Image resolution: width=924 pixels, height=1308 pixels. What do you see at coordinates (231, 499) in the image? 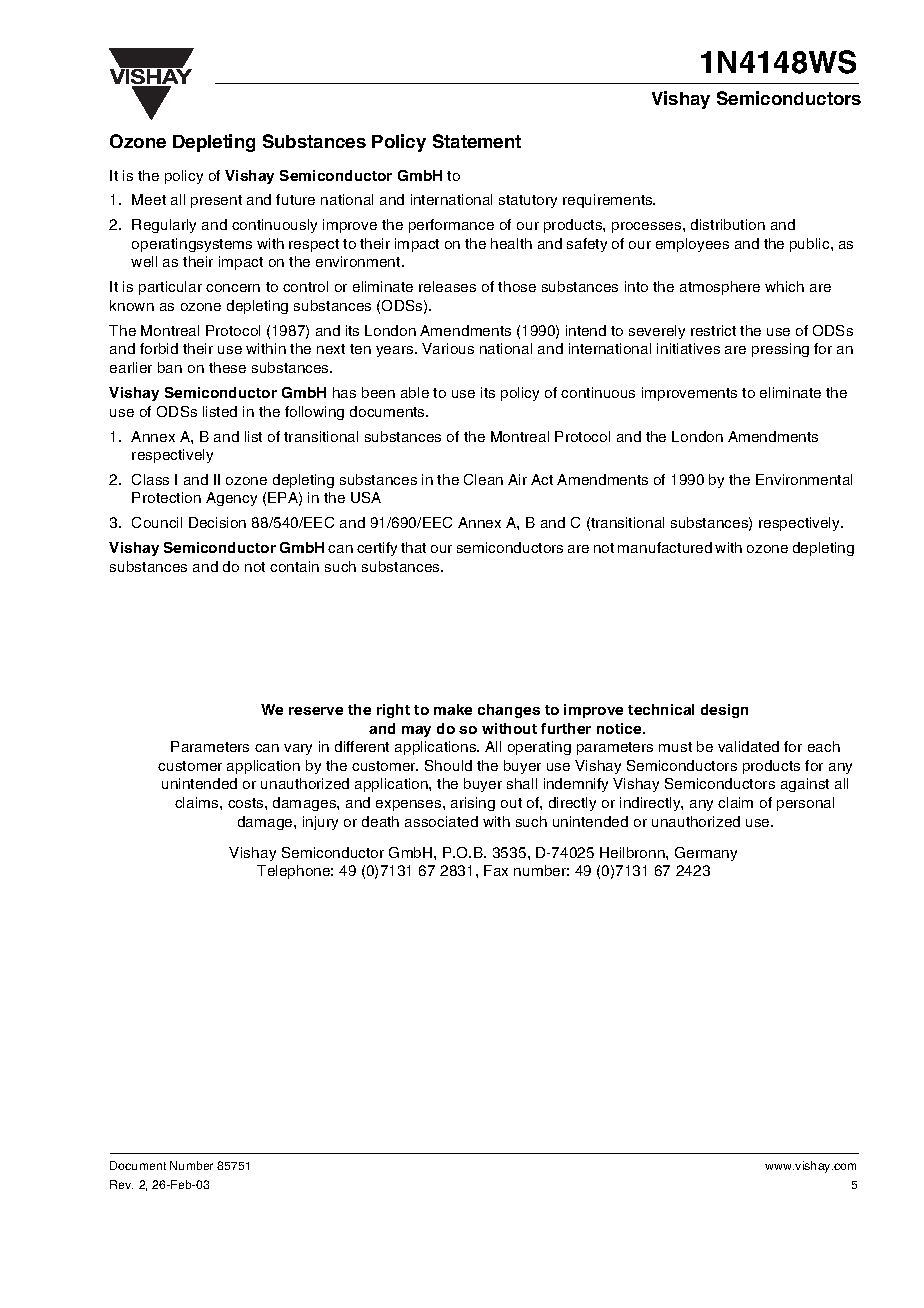
I see `Agency` at bounding box center [231, 499].
